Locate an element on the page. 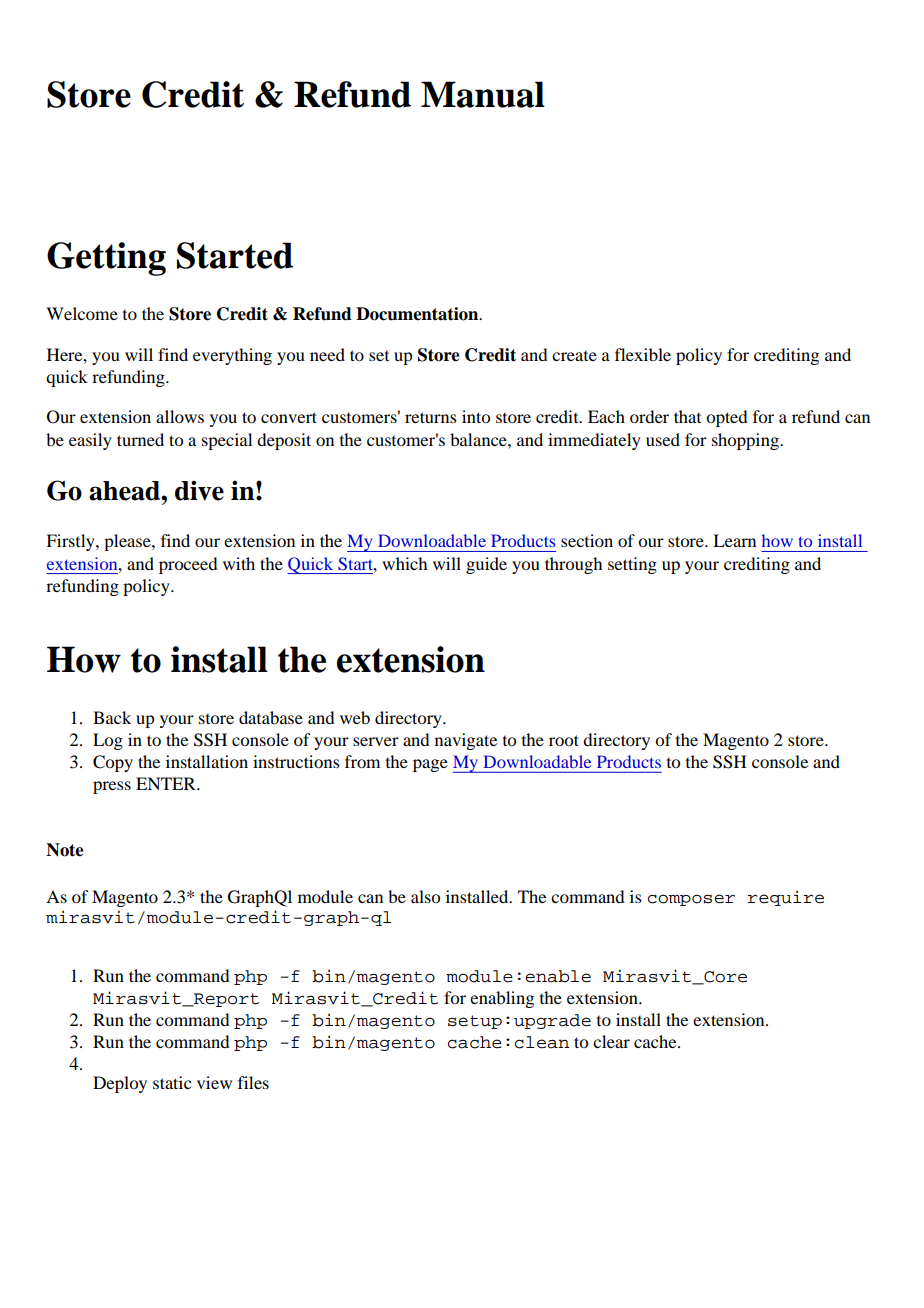 This image has height=1308, width=924. Learn is located at coordinates (734, 540).
